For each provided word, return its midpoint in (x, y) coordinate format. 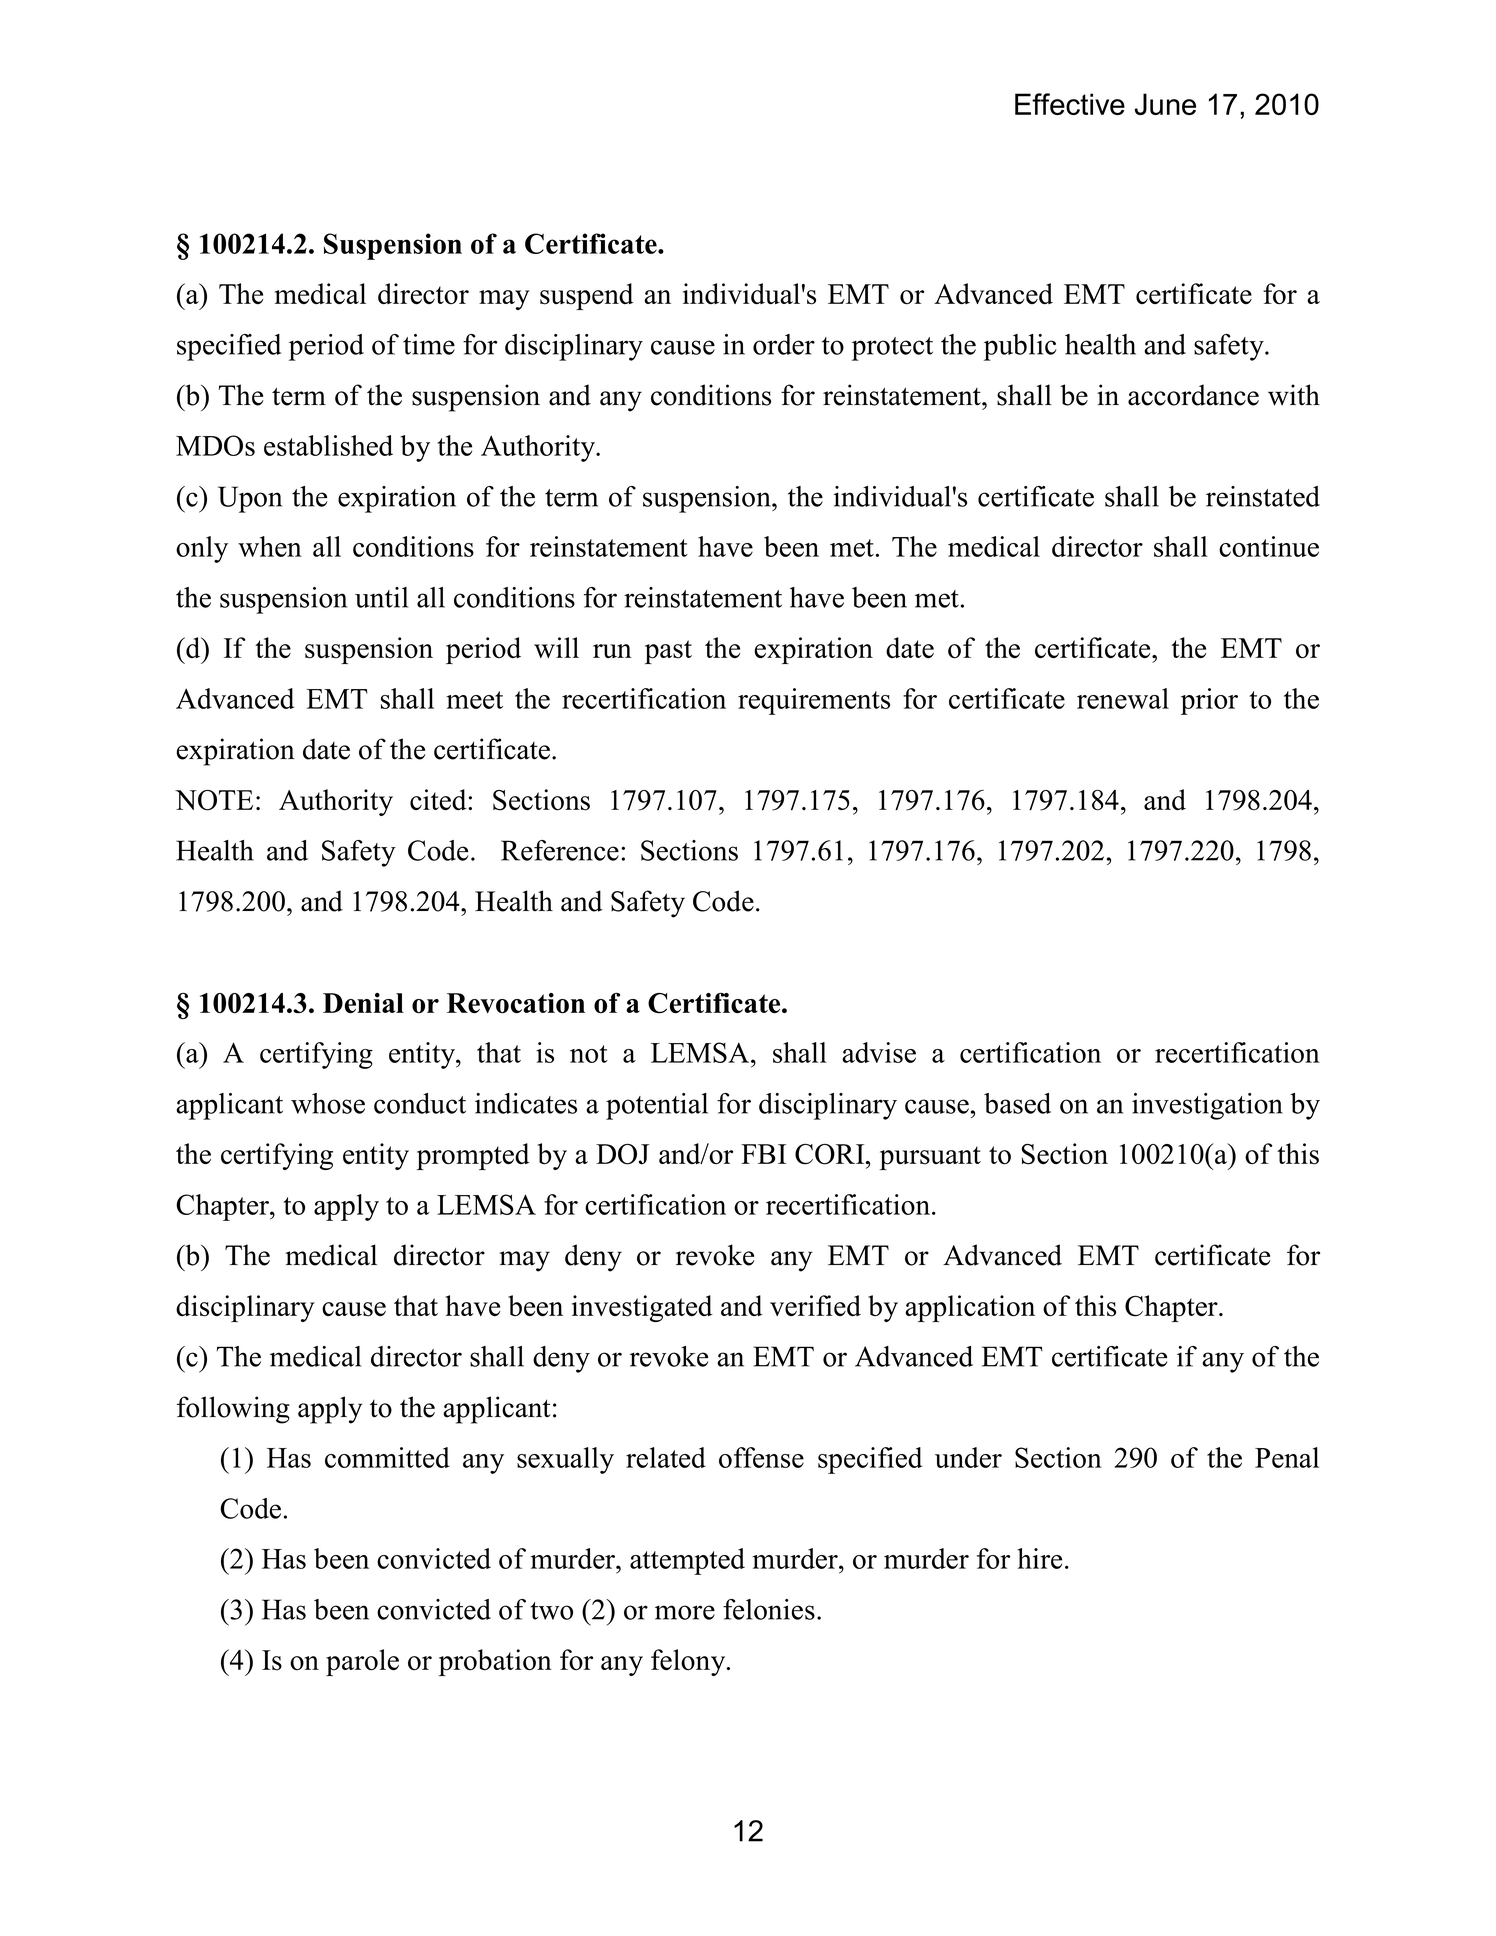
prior (1209, 701)
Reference (560, 850)
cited (439, 799)
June (1165, 104)
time (429, 344)
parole (362, 1662)
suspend (587, 296)
